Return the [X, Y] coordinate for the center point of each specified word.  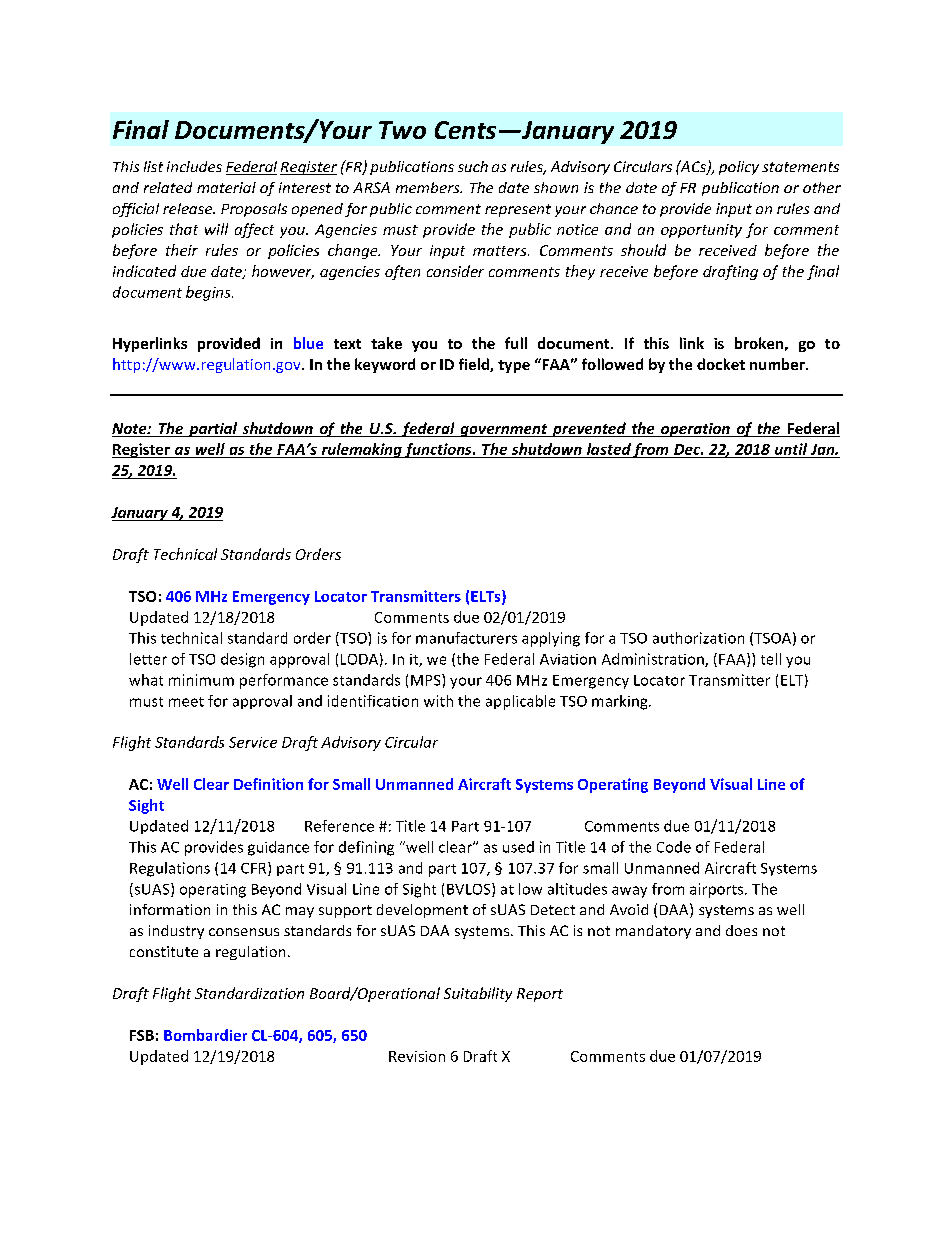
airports [718, 890]
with [438, 701]
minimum [201, 680]
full [516, 343]
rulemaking [361, 450]
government [504, 430]
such [473, 166]
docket [721, 364]
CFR [255, 869]
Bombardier [205, 1035]
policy [739, 168]
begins [209, 293]
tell [771, 659]
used [518, 847]
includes [194, 166]
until [791, 450]
